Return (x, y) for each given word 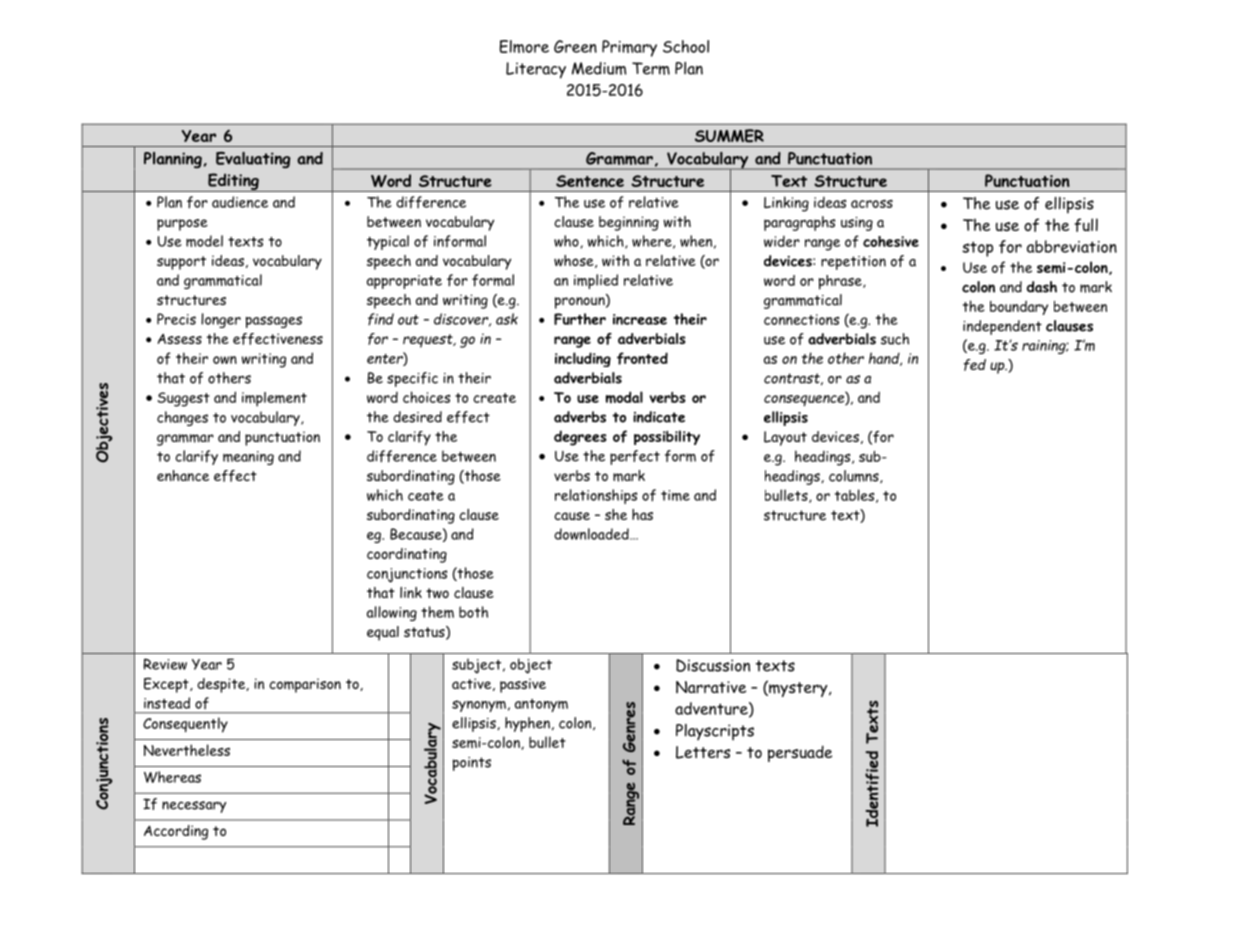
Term (651, 68)
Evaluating (253, 160)
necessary (194, 807)
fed (975, 365)
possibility (667, 437)
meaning (248, 458)
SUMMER (729, 136)
